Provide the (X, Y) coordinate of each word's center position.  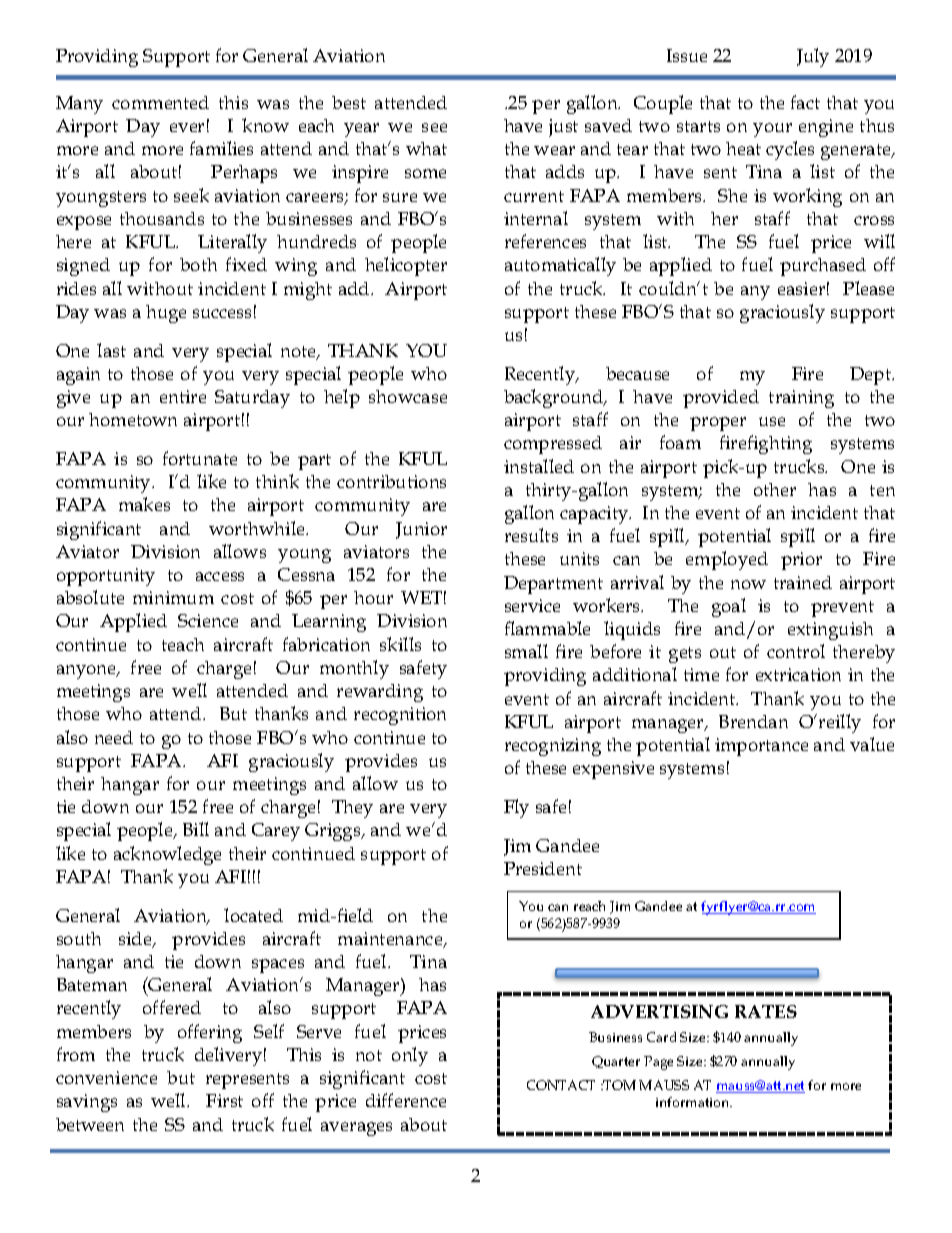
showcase (408, 396)
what (426, 148)
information (694, 1102)
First (224, 1100)
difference (406, 1100)
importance (761, 747)
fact (805, 102)
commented (160, 102)
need (114, 737)
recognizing (553, 747)
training (801, 399)
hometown (133, 419)
